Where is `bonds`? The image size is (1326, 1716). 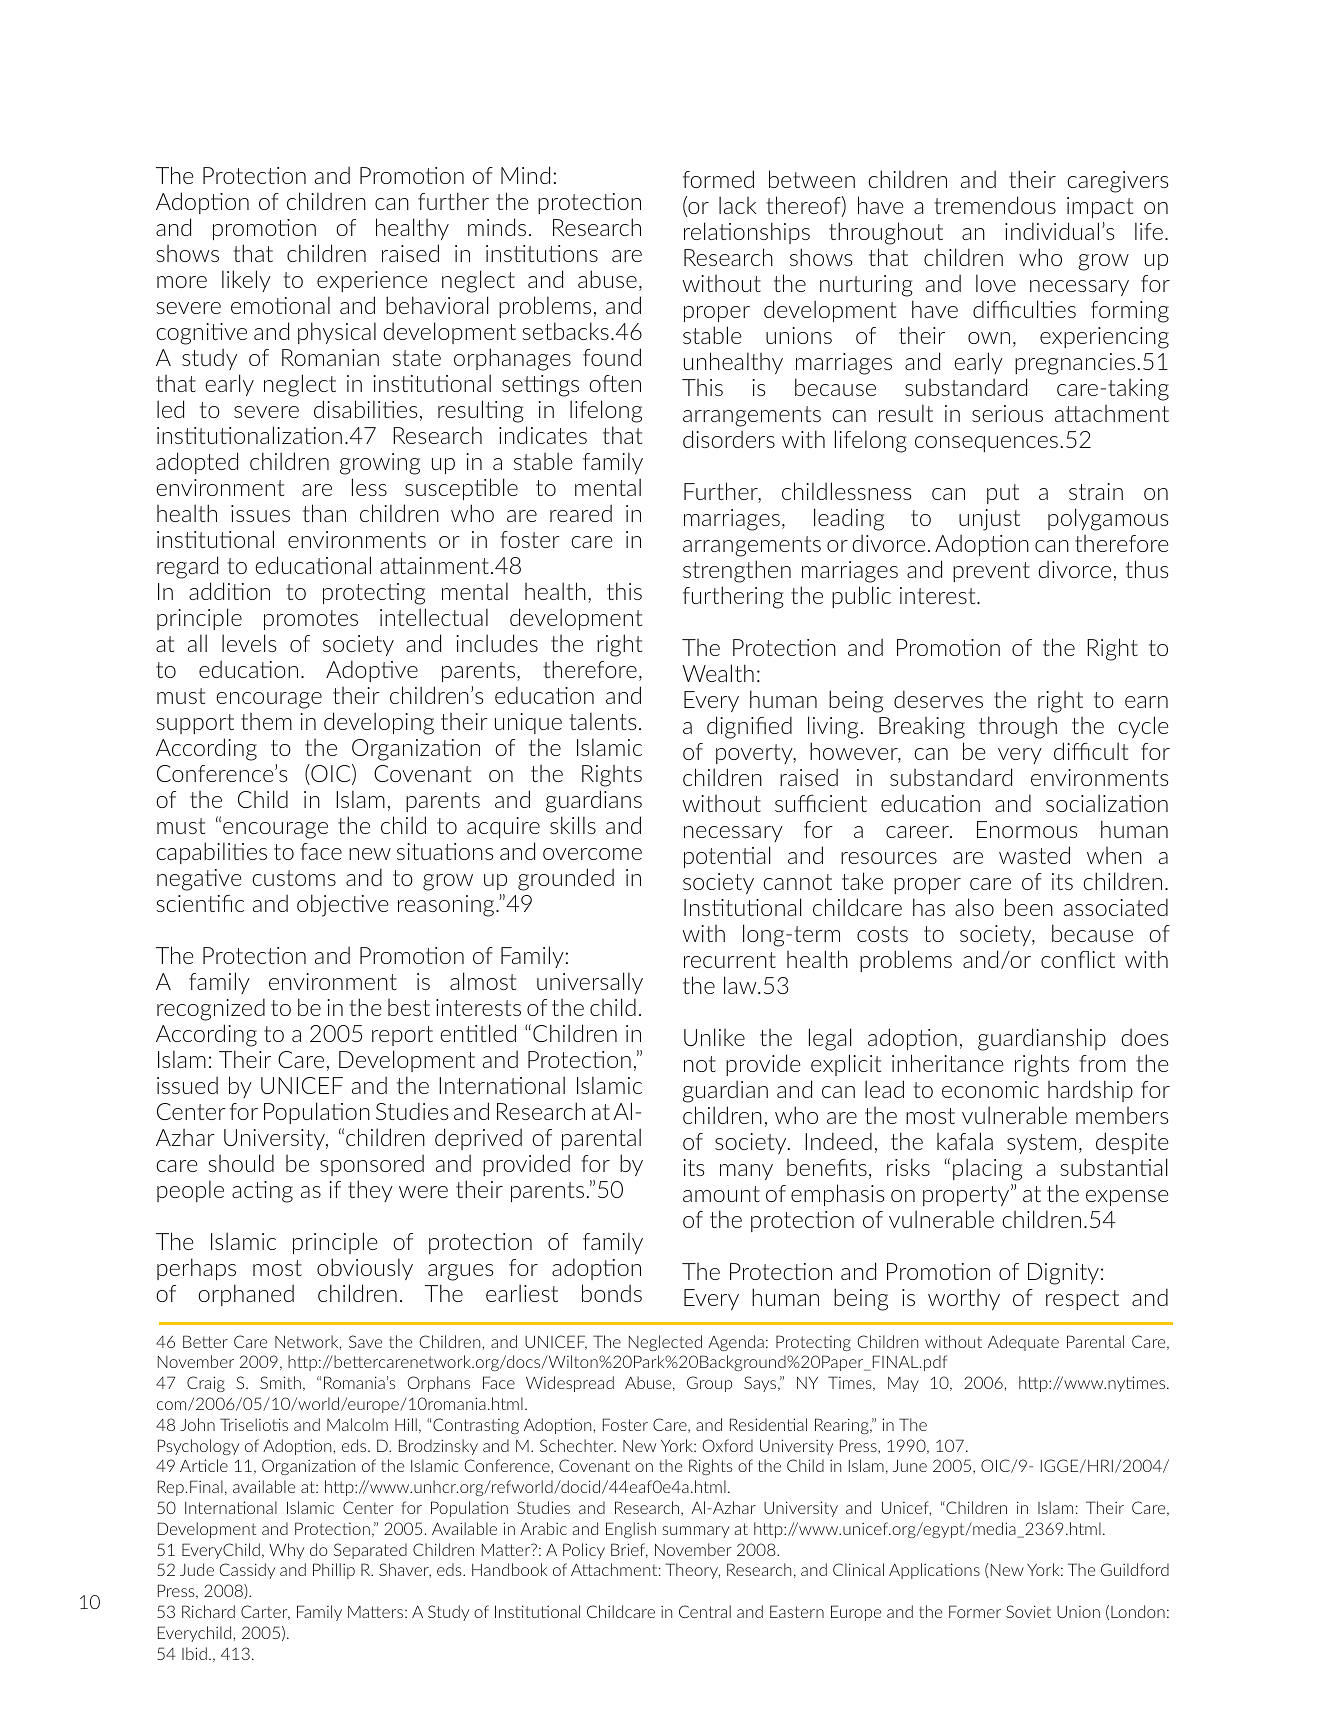 bonds is located at coordinates (612, 1293).
